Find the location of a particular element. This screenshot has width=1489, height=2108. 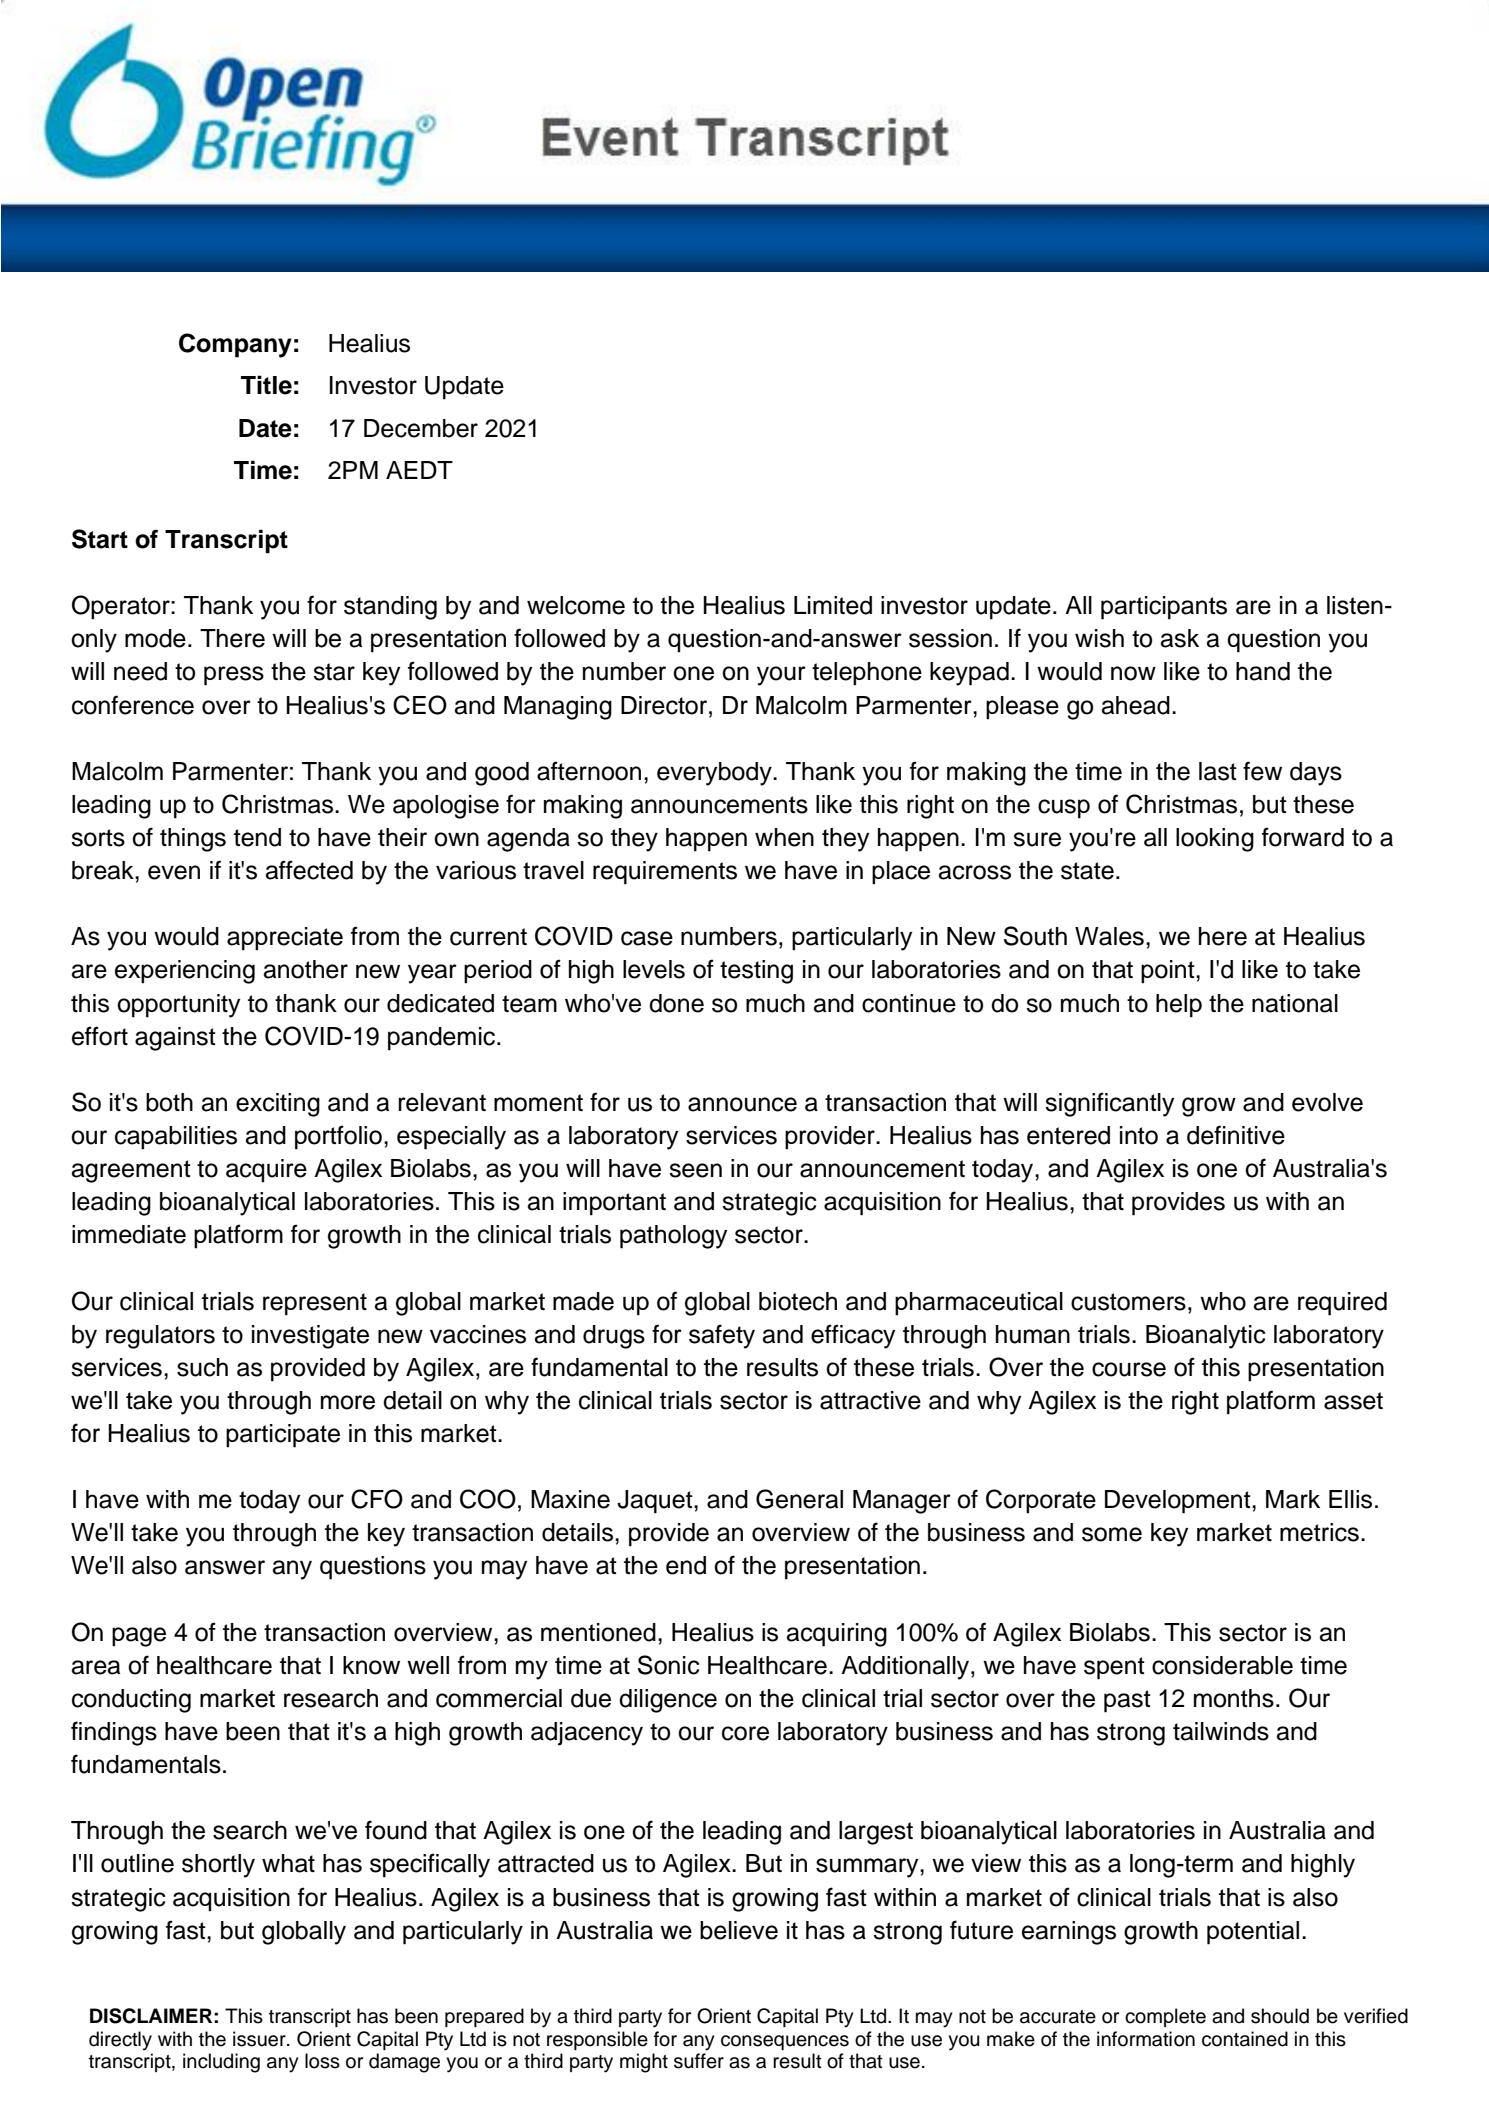

contained is located at coordinates (1245, 2039).
